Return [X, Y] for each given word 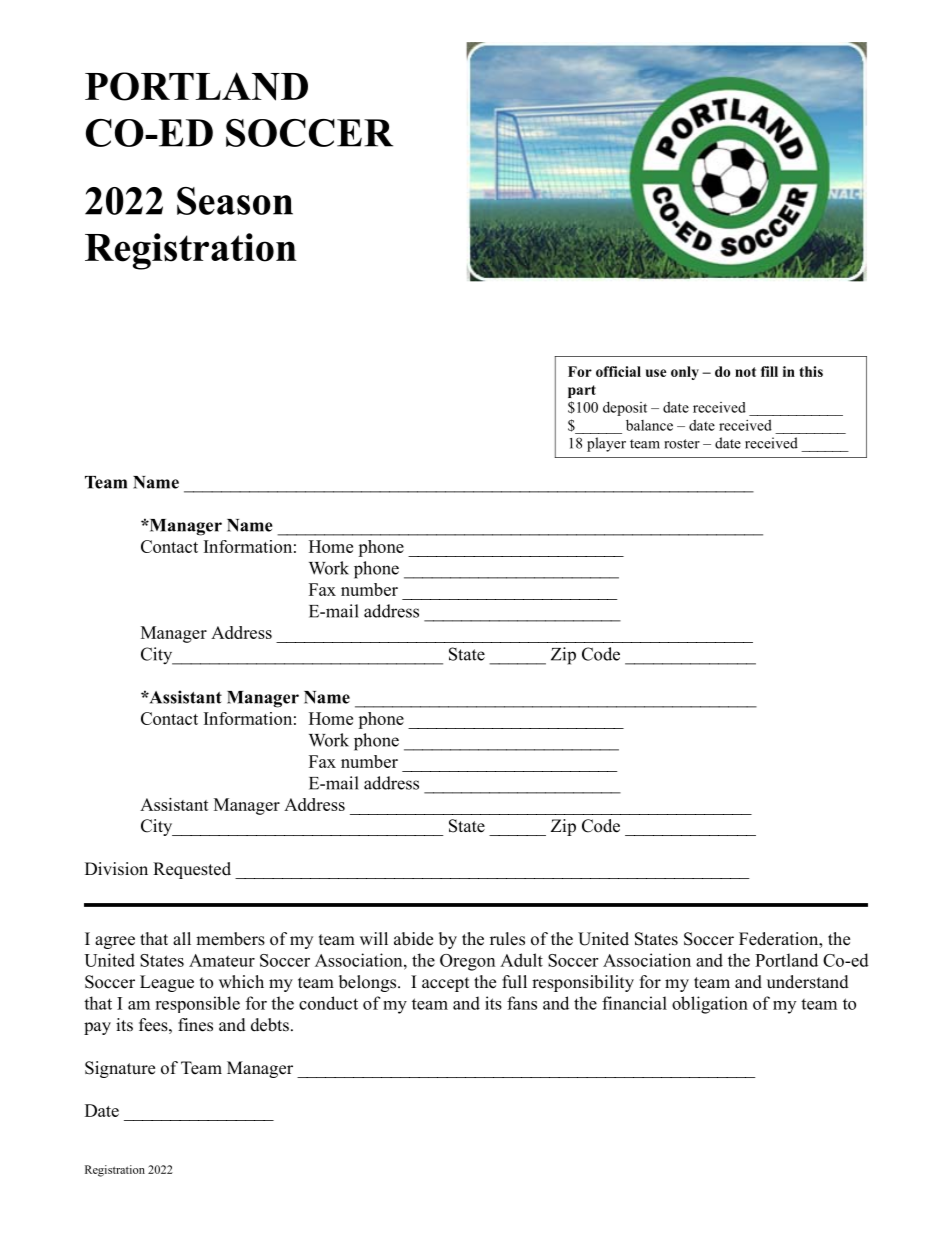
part [582, 391]
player [606, 444]
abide [413, 939]
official [618, 371]
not [745, 372]
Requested [192, 870]
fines [195, 1025]
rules [507, 939]
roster [682, 444]
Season [235, 201]
